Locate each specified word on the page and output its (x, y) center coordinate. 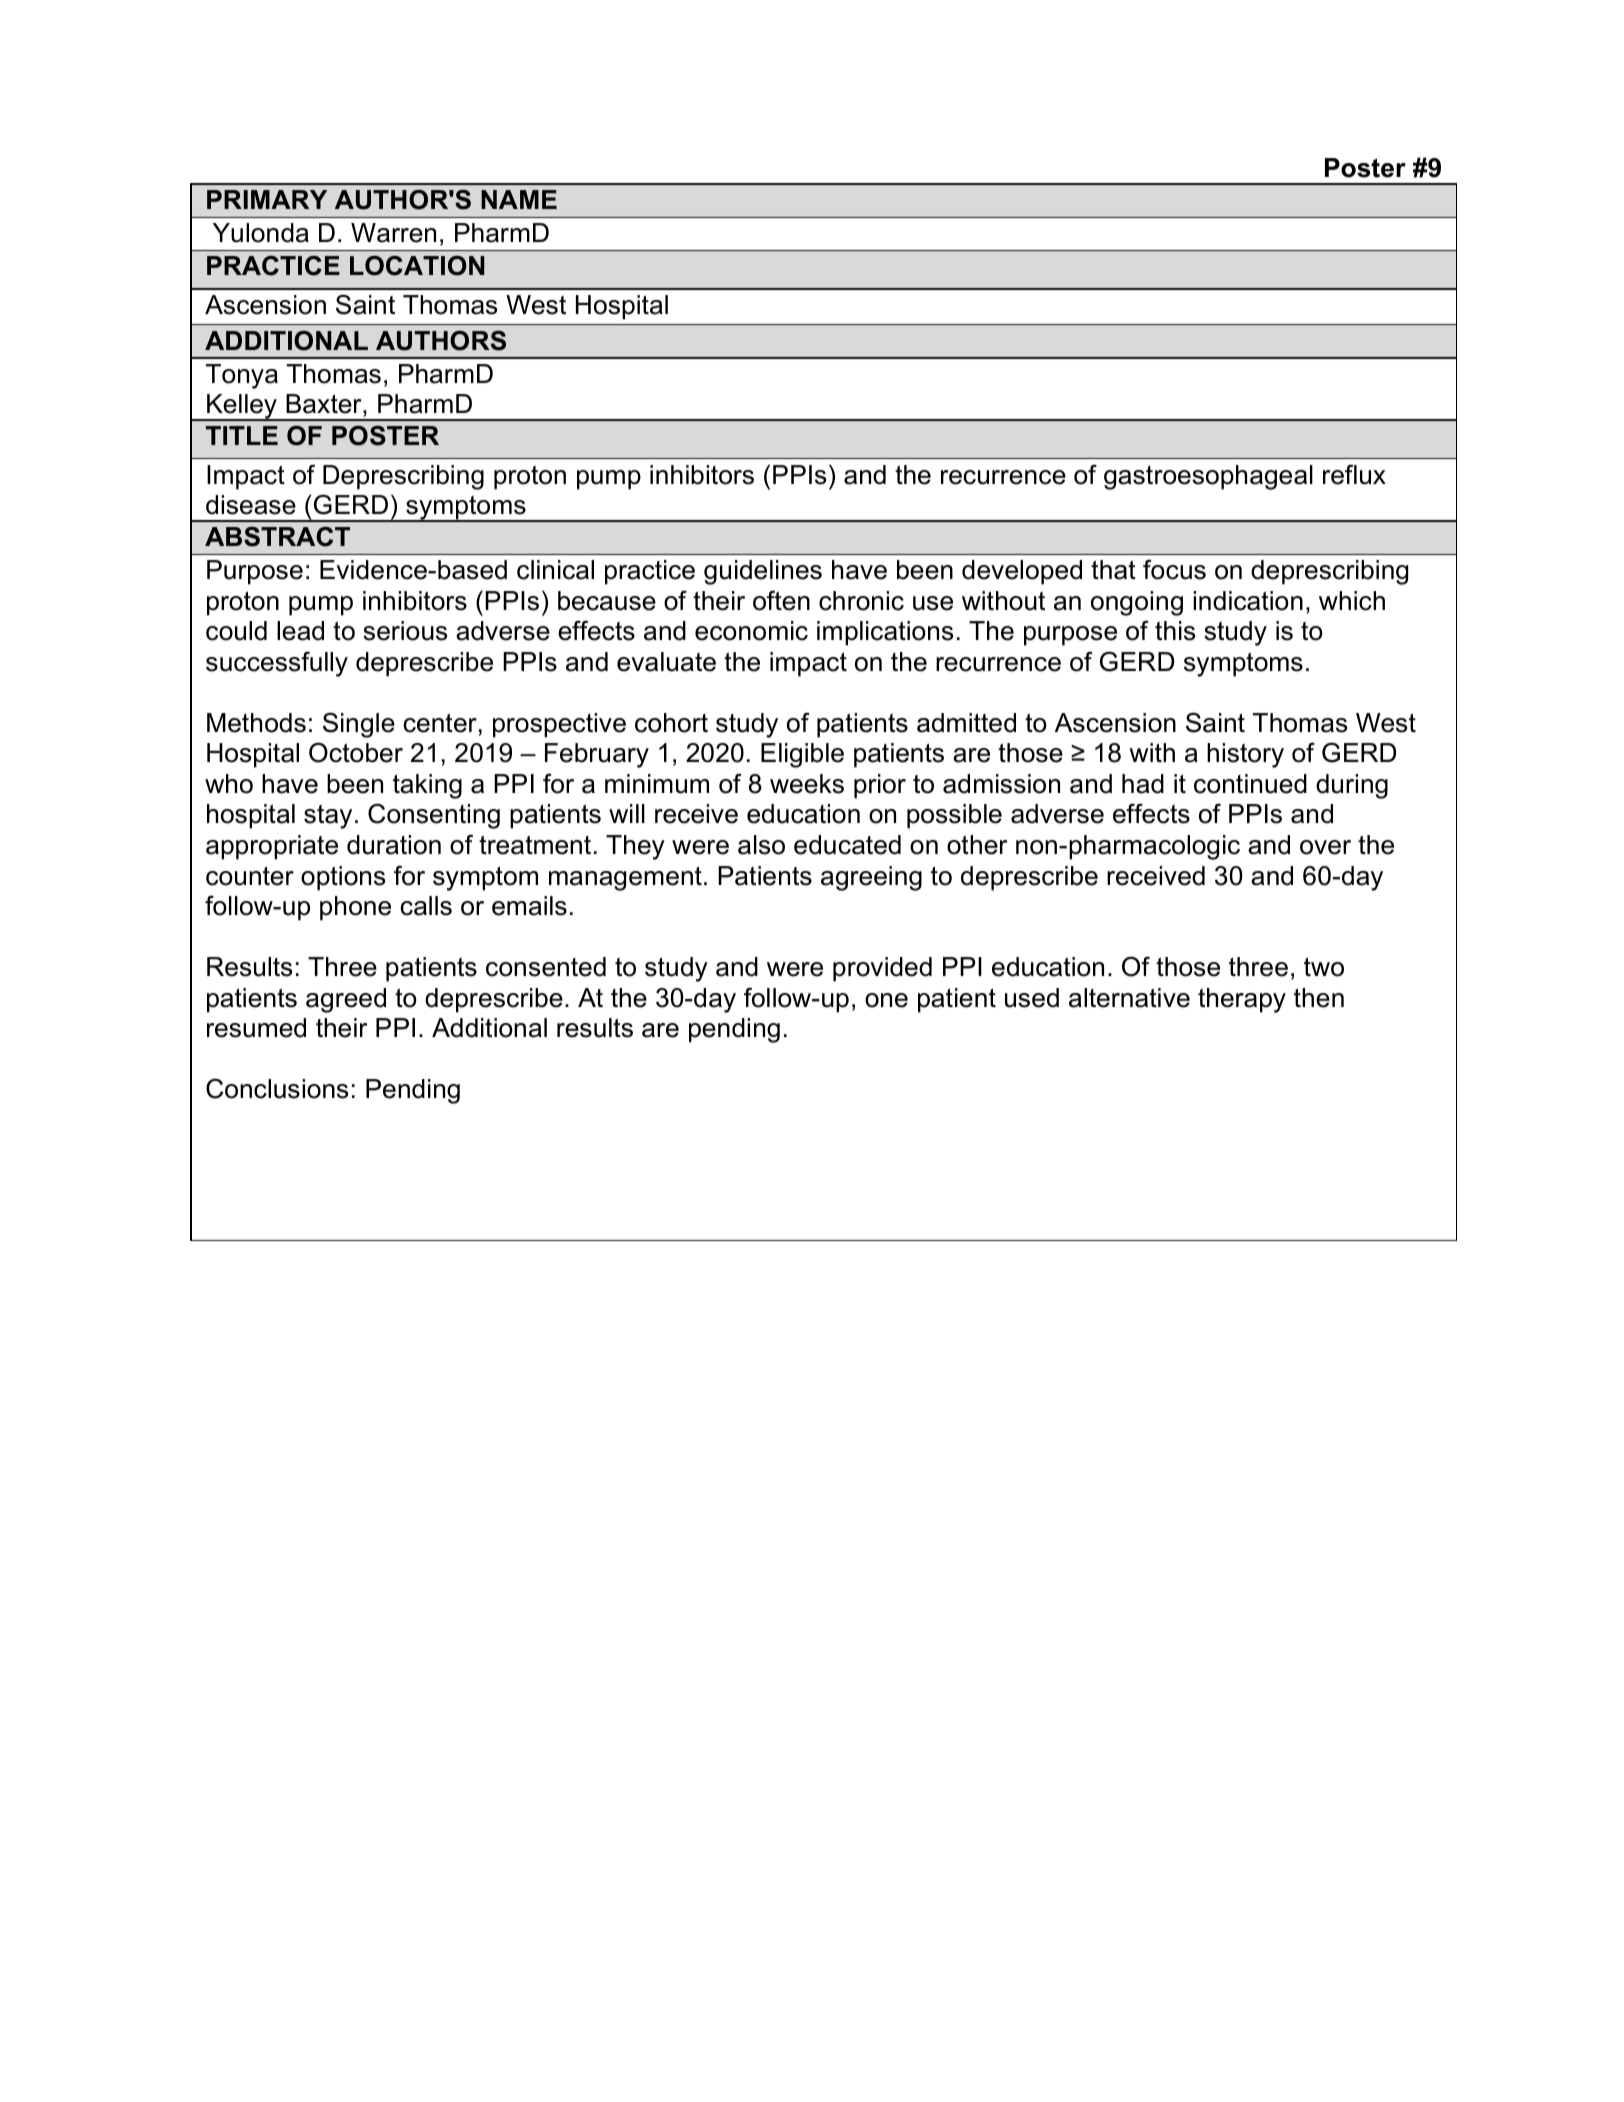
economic (751, 631)
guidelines (763, 572)
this (1175, 631)
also (761, 845)
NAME (519, 199)
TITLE (242, 435)
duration (394, 845)
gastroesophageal (1208, 477)
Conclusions (277, 1088)
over (1325, 847)
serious (405, 631)
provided (882, 969)
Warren (393, 233)
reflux (1354, 474)
